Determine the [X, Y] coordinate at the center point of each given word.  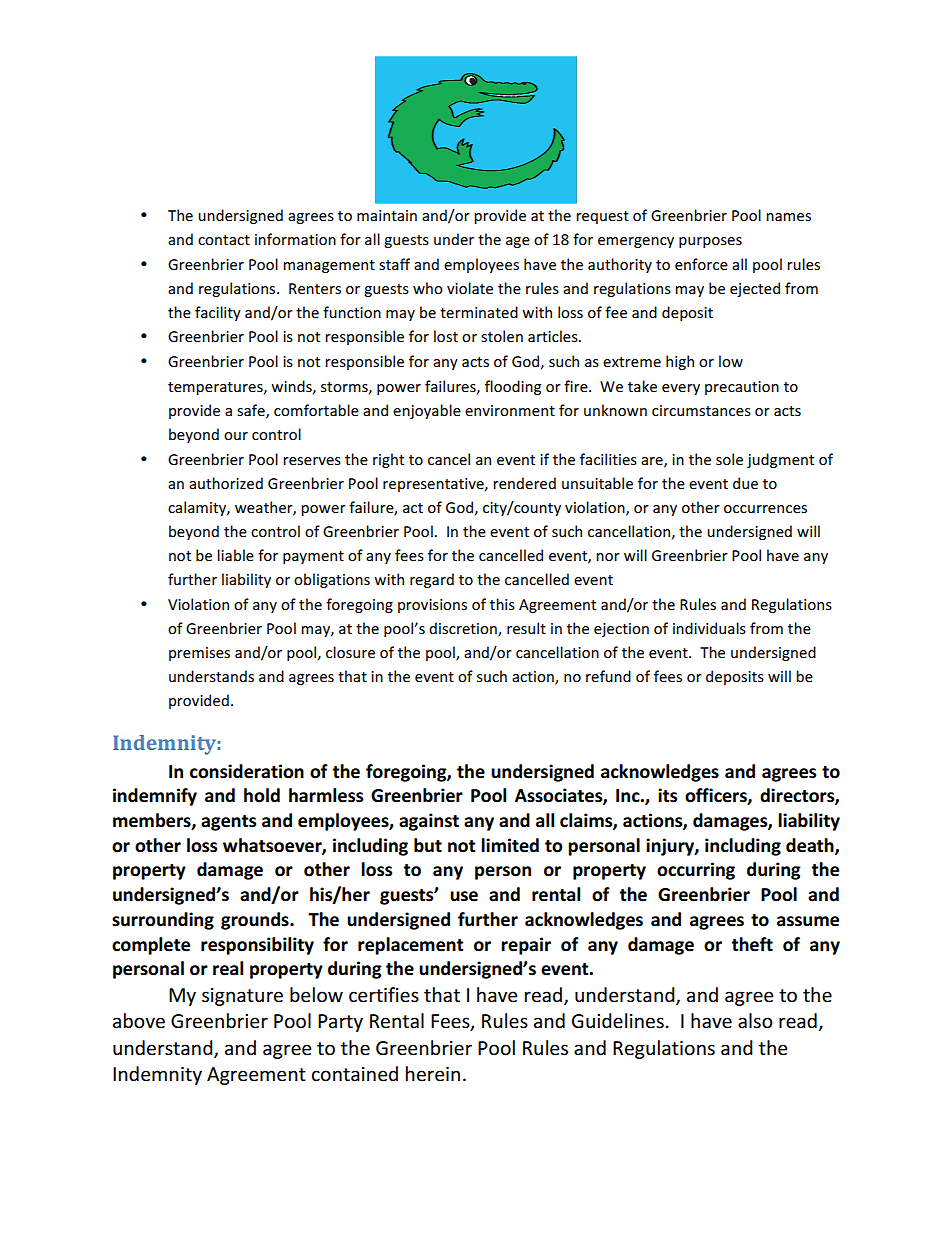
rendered [524, 483]
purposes [710, 242]
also [755, 1021]
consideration [247, 771]
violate [470, 288]
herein [433, 1074]
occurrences [765, 509]
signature [242, 997]
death [811, 846]
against [429, 822]
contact [224, 240]
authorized [226, 483]
